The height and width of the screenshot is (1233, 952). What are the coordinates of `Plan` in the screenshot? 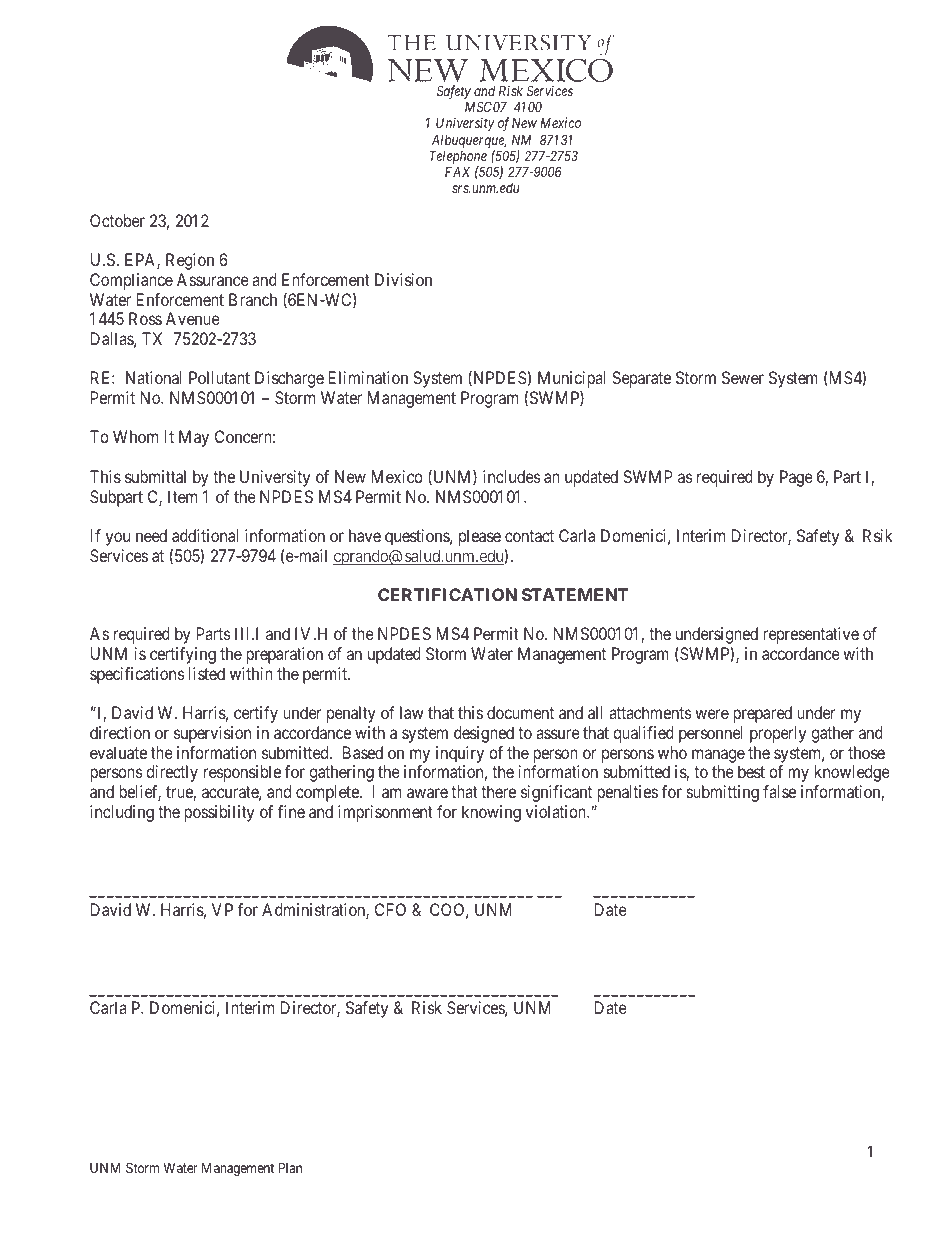 It's located at (290, 1167).
